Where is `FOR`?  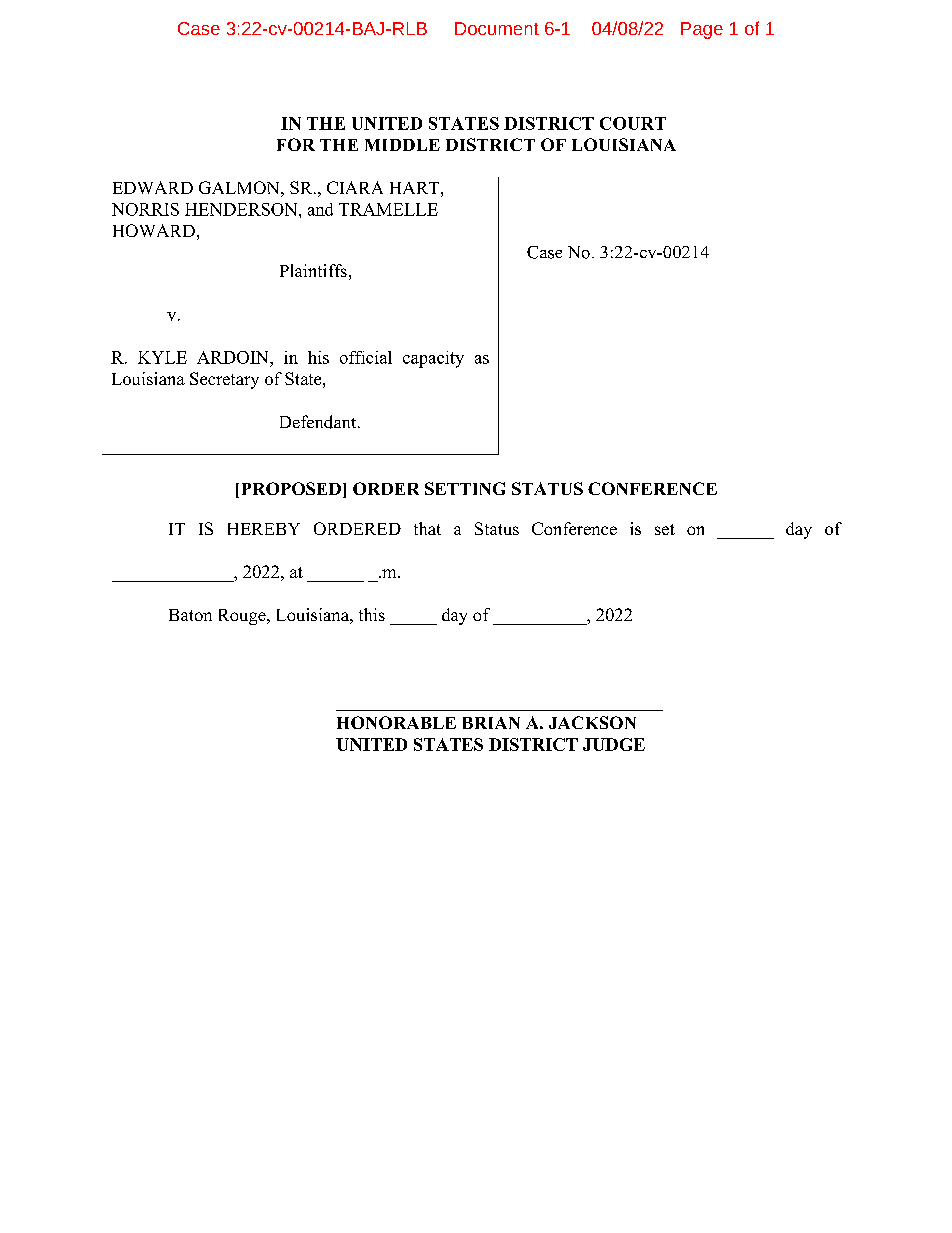 FOR is located at coordinates (296, 144).
